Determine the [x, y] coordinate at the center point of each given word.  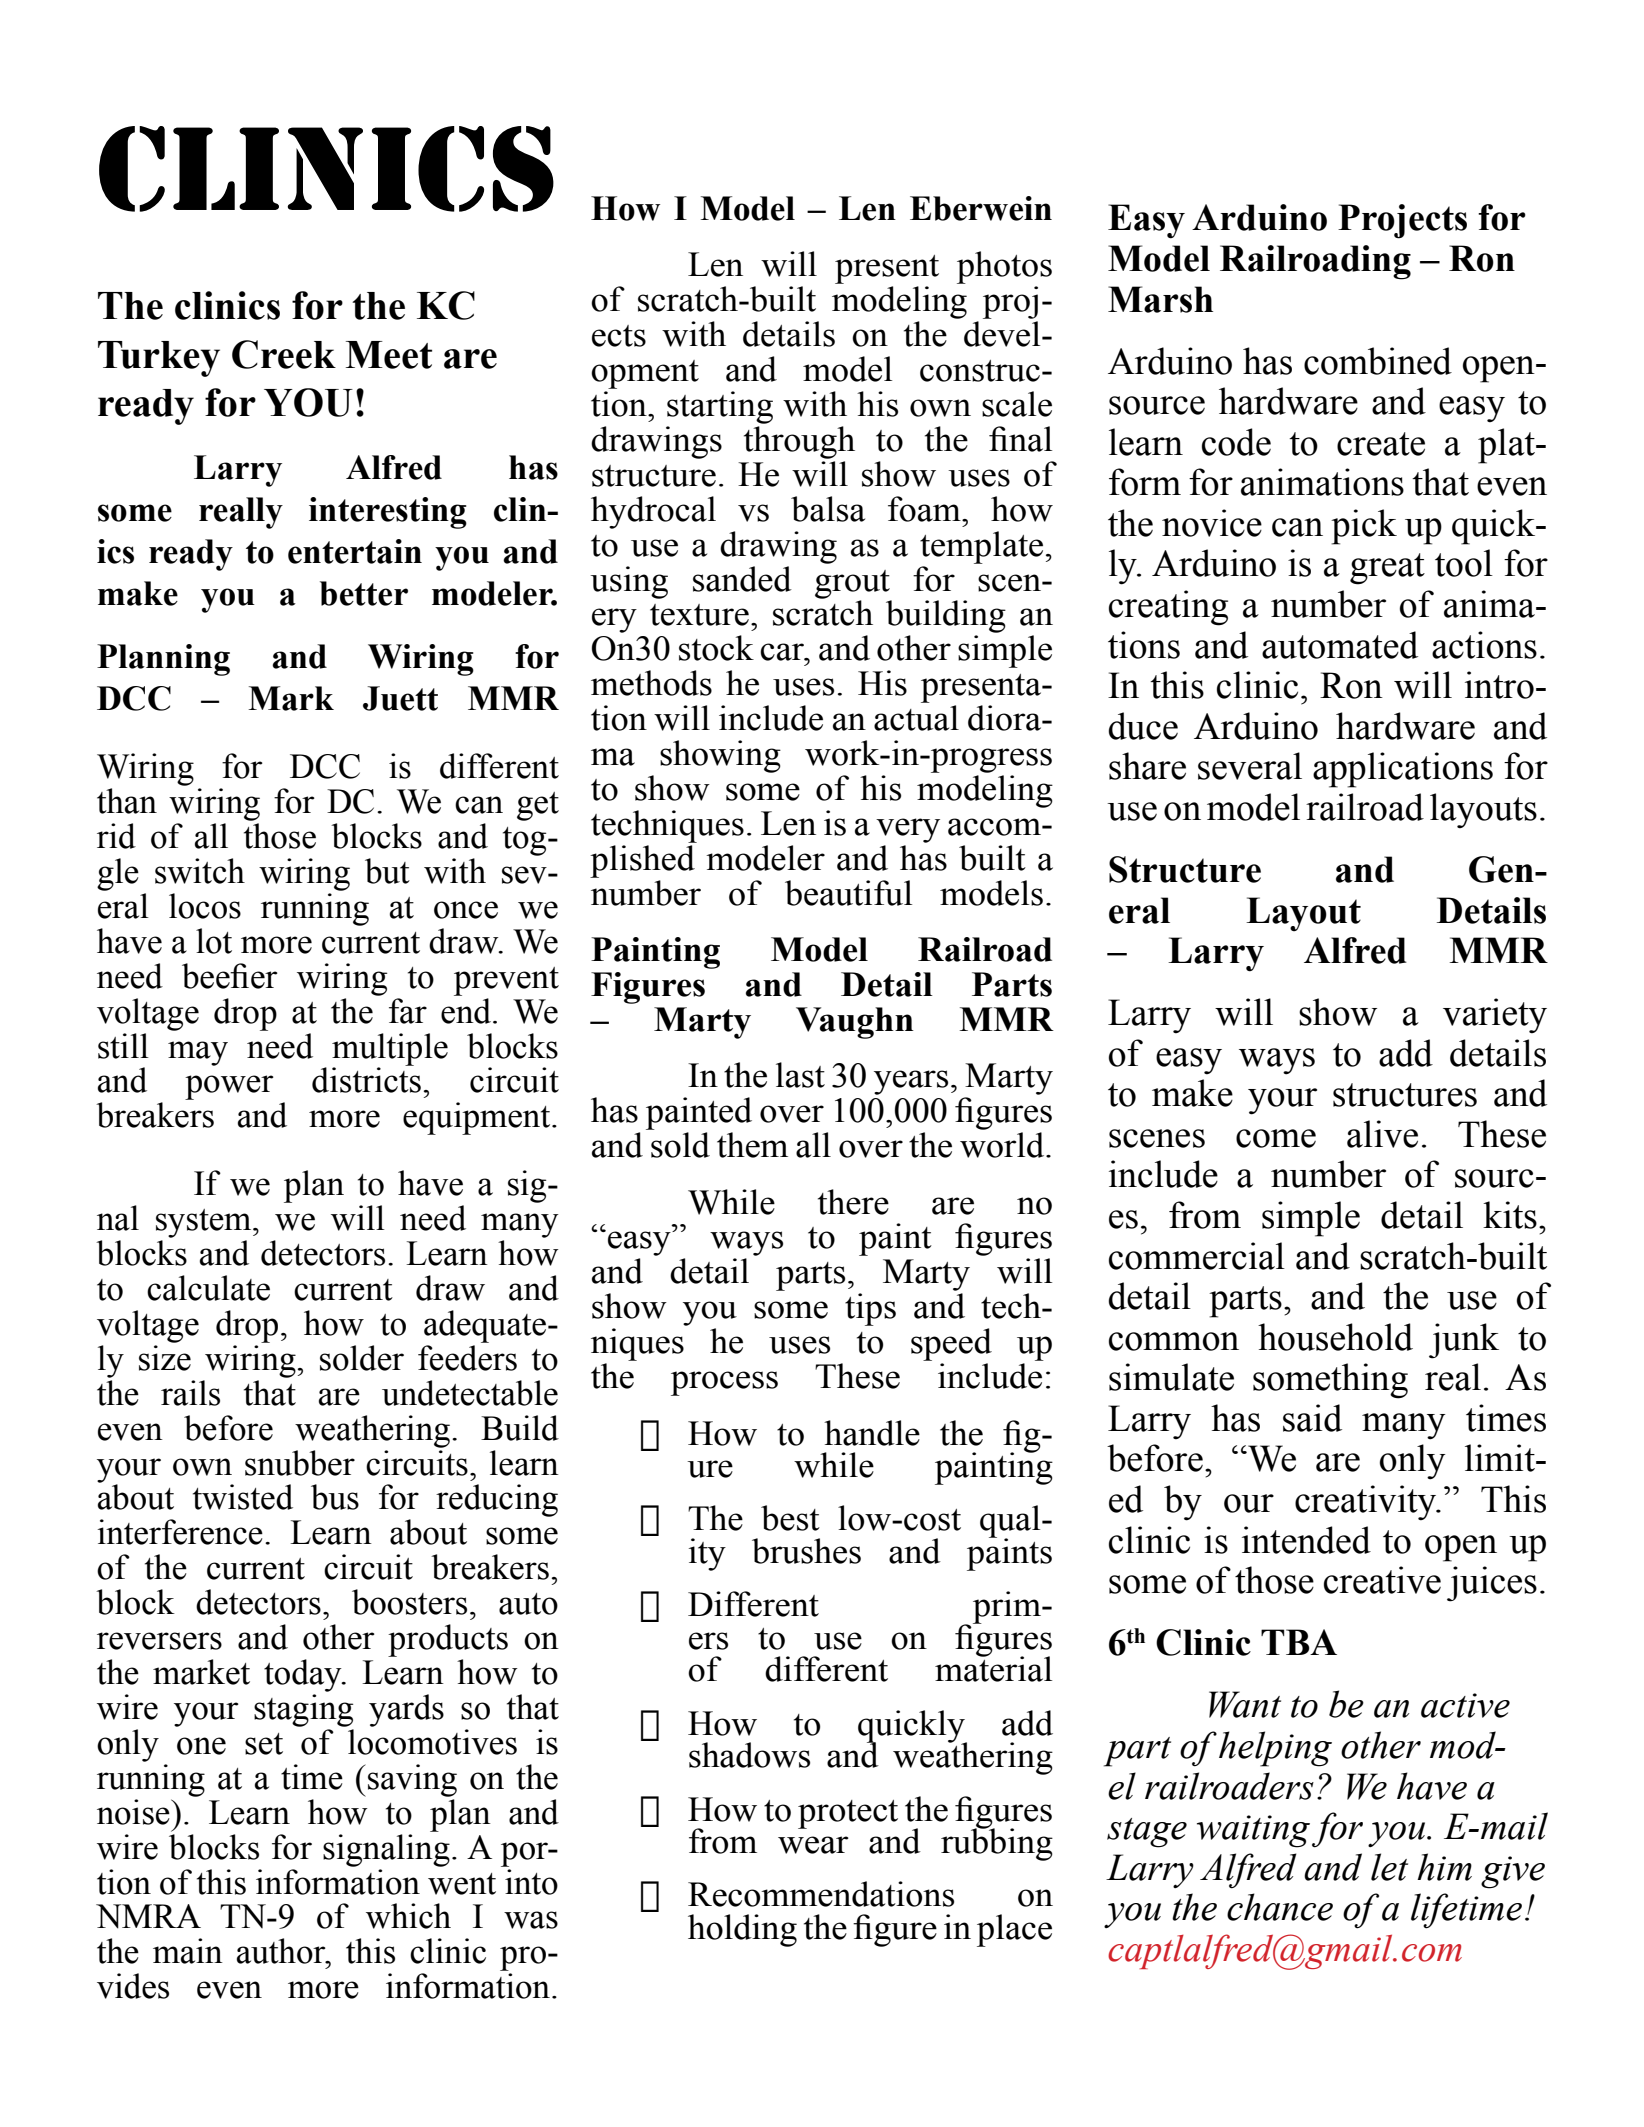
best [790, 1518]
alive [1382, 1134]
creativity [1367, 1503]
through [799, 442]
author [282, 1951]
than [127, 801]
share [1147, 766]
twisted [243, 1497]
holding [742, 1930]
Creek [284, 354]
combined [1378, 361]
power [229, 1087]
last [800, 1075]
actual [916, 718]
